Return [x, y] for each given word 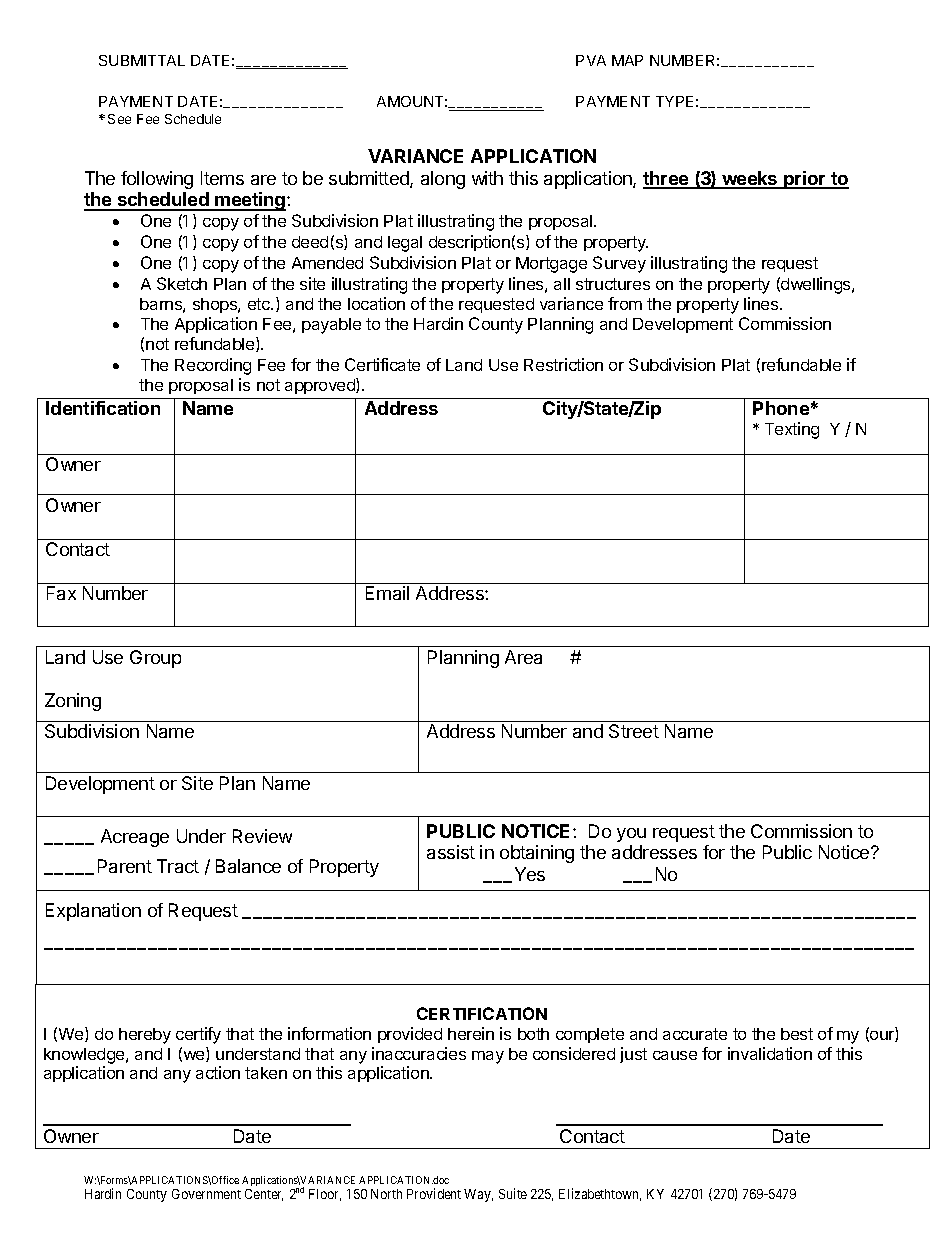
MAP [627, 60]
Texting [792, 430]
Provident [434, 1193]
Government [206, 1194]
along [443, 180]
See [119, 119]
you [631, 835]
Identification [103, 408]
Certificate [382, 364]
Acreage [135, 838]
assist [451, 852]
